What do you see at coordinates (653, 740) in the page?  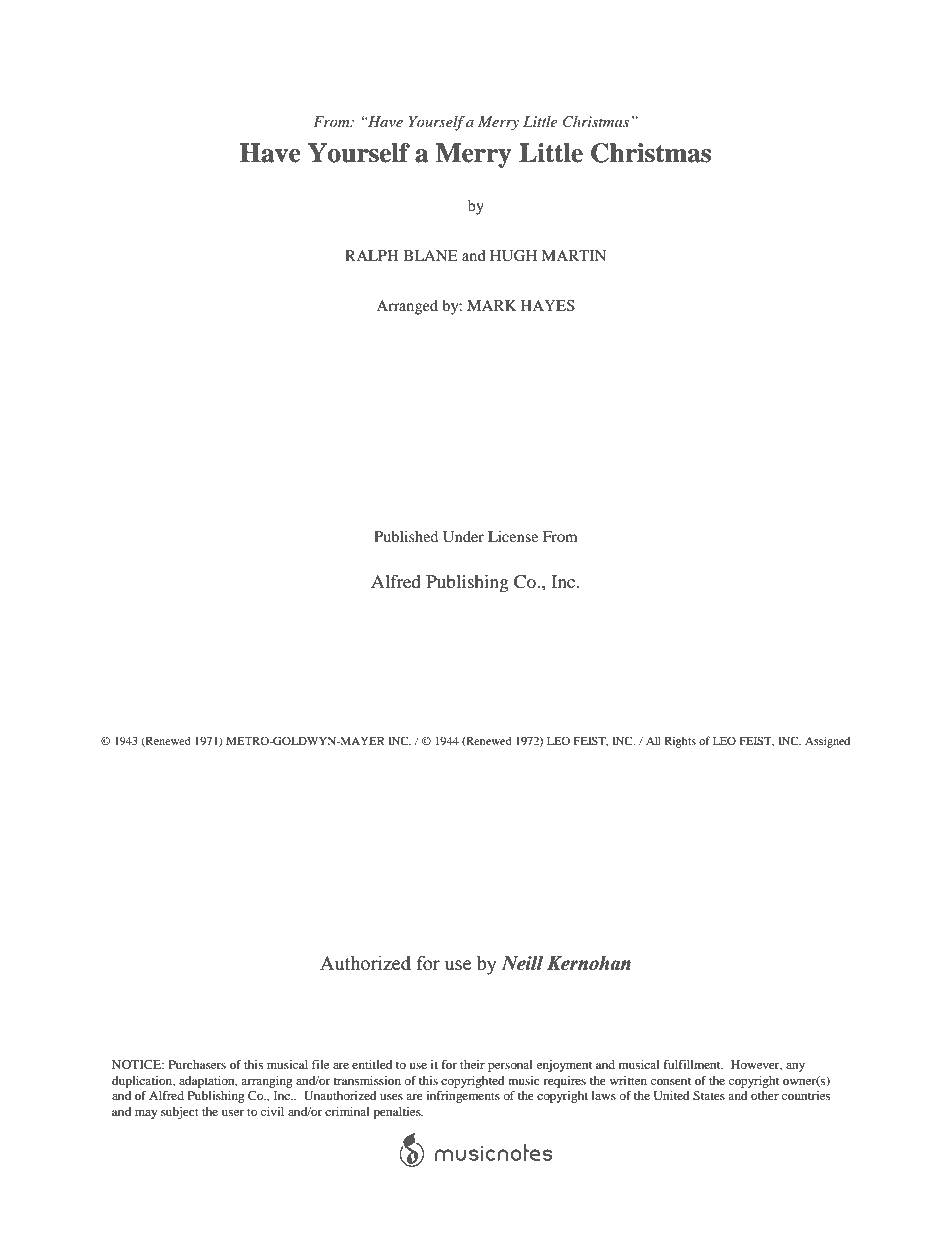 I see `All` at bounding box center [653, 740].
